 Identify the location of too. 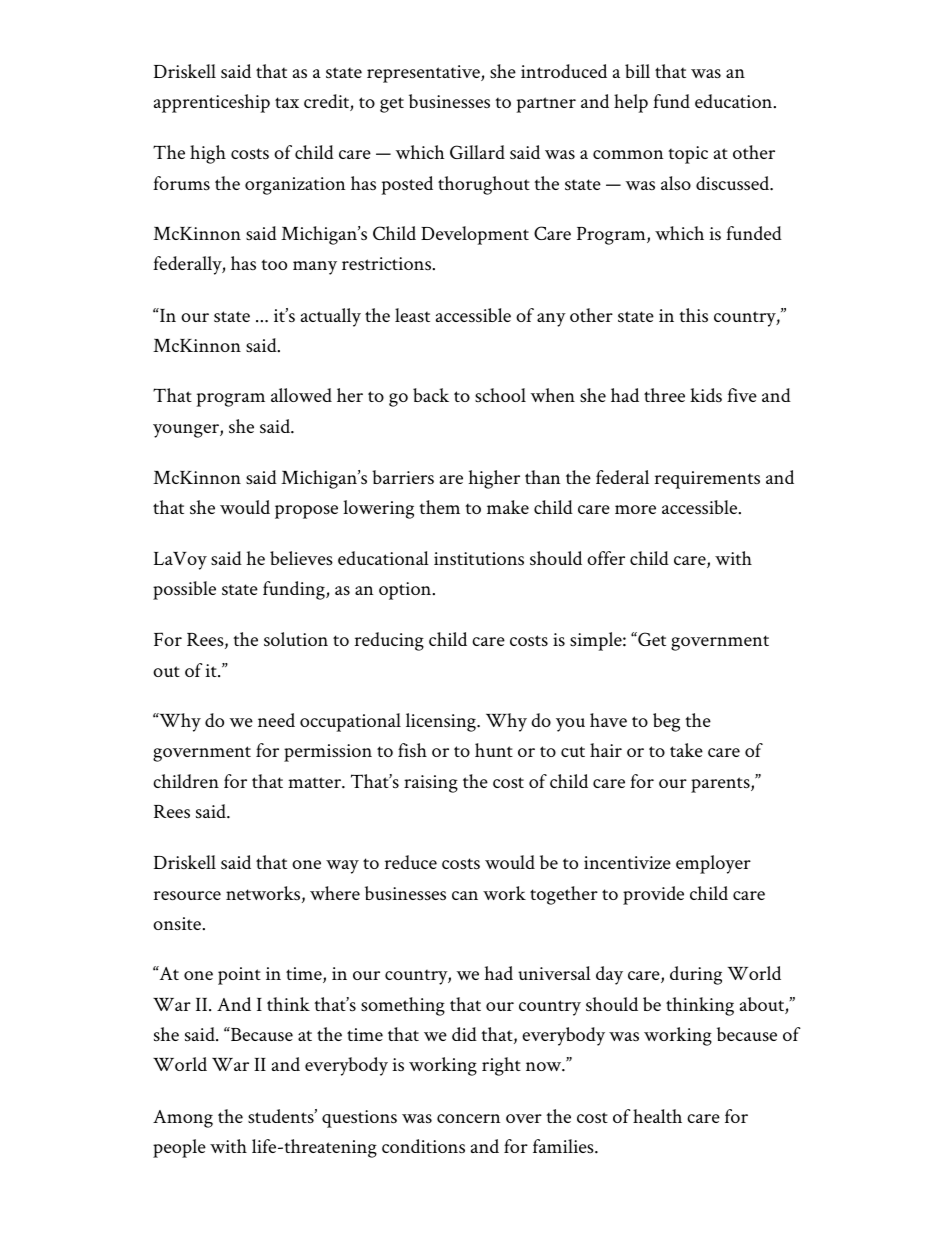
(274, 265).
